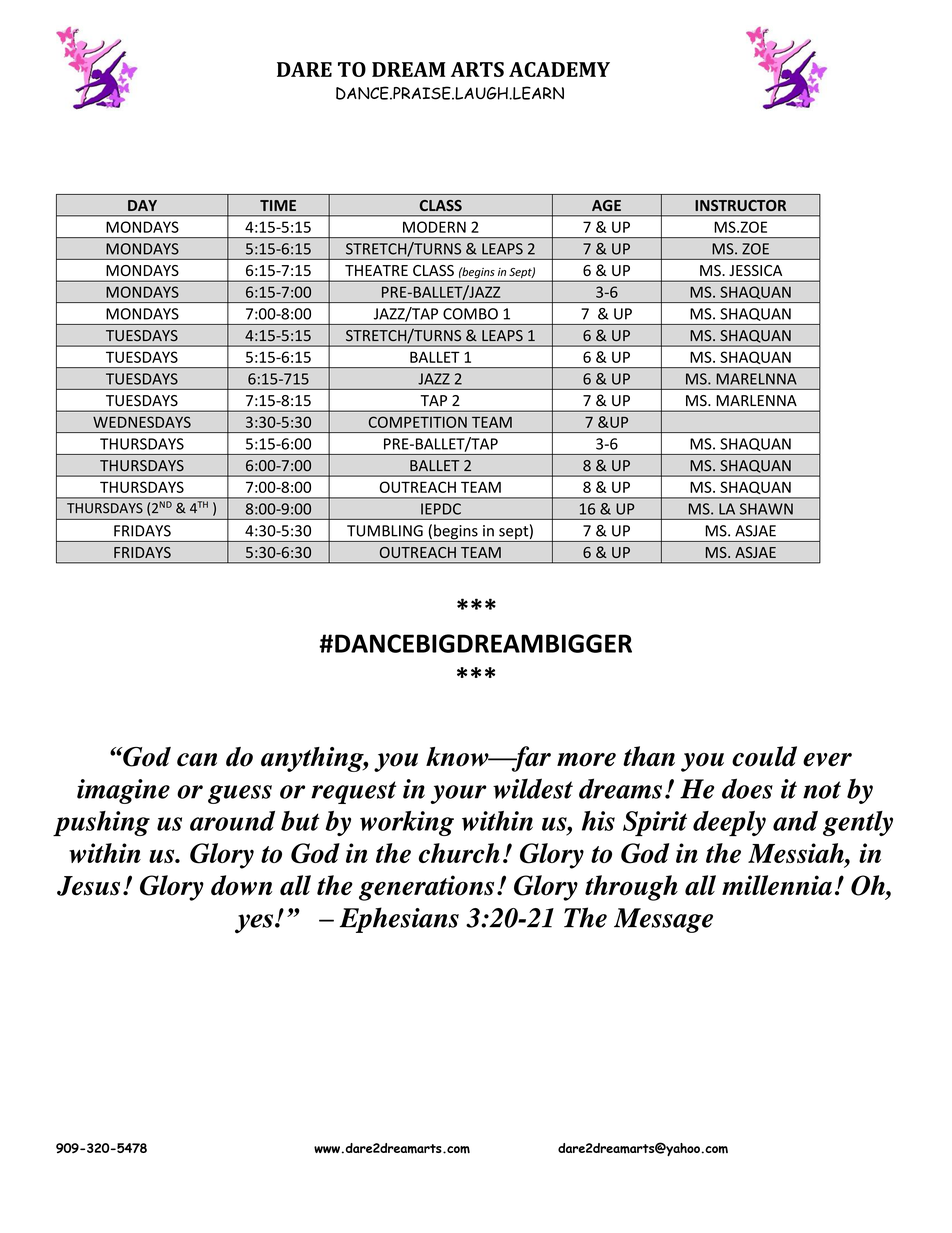  What do you see at coordinates (740, 205) in the screenshot?
I see `INSTRUCTOR` at bounding box center [740, 205].
